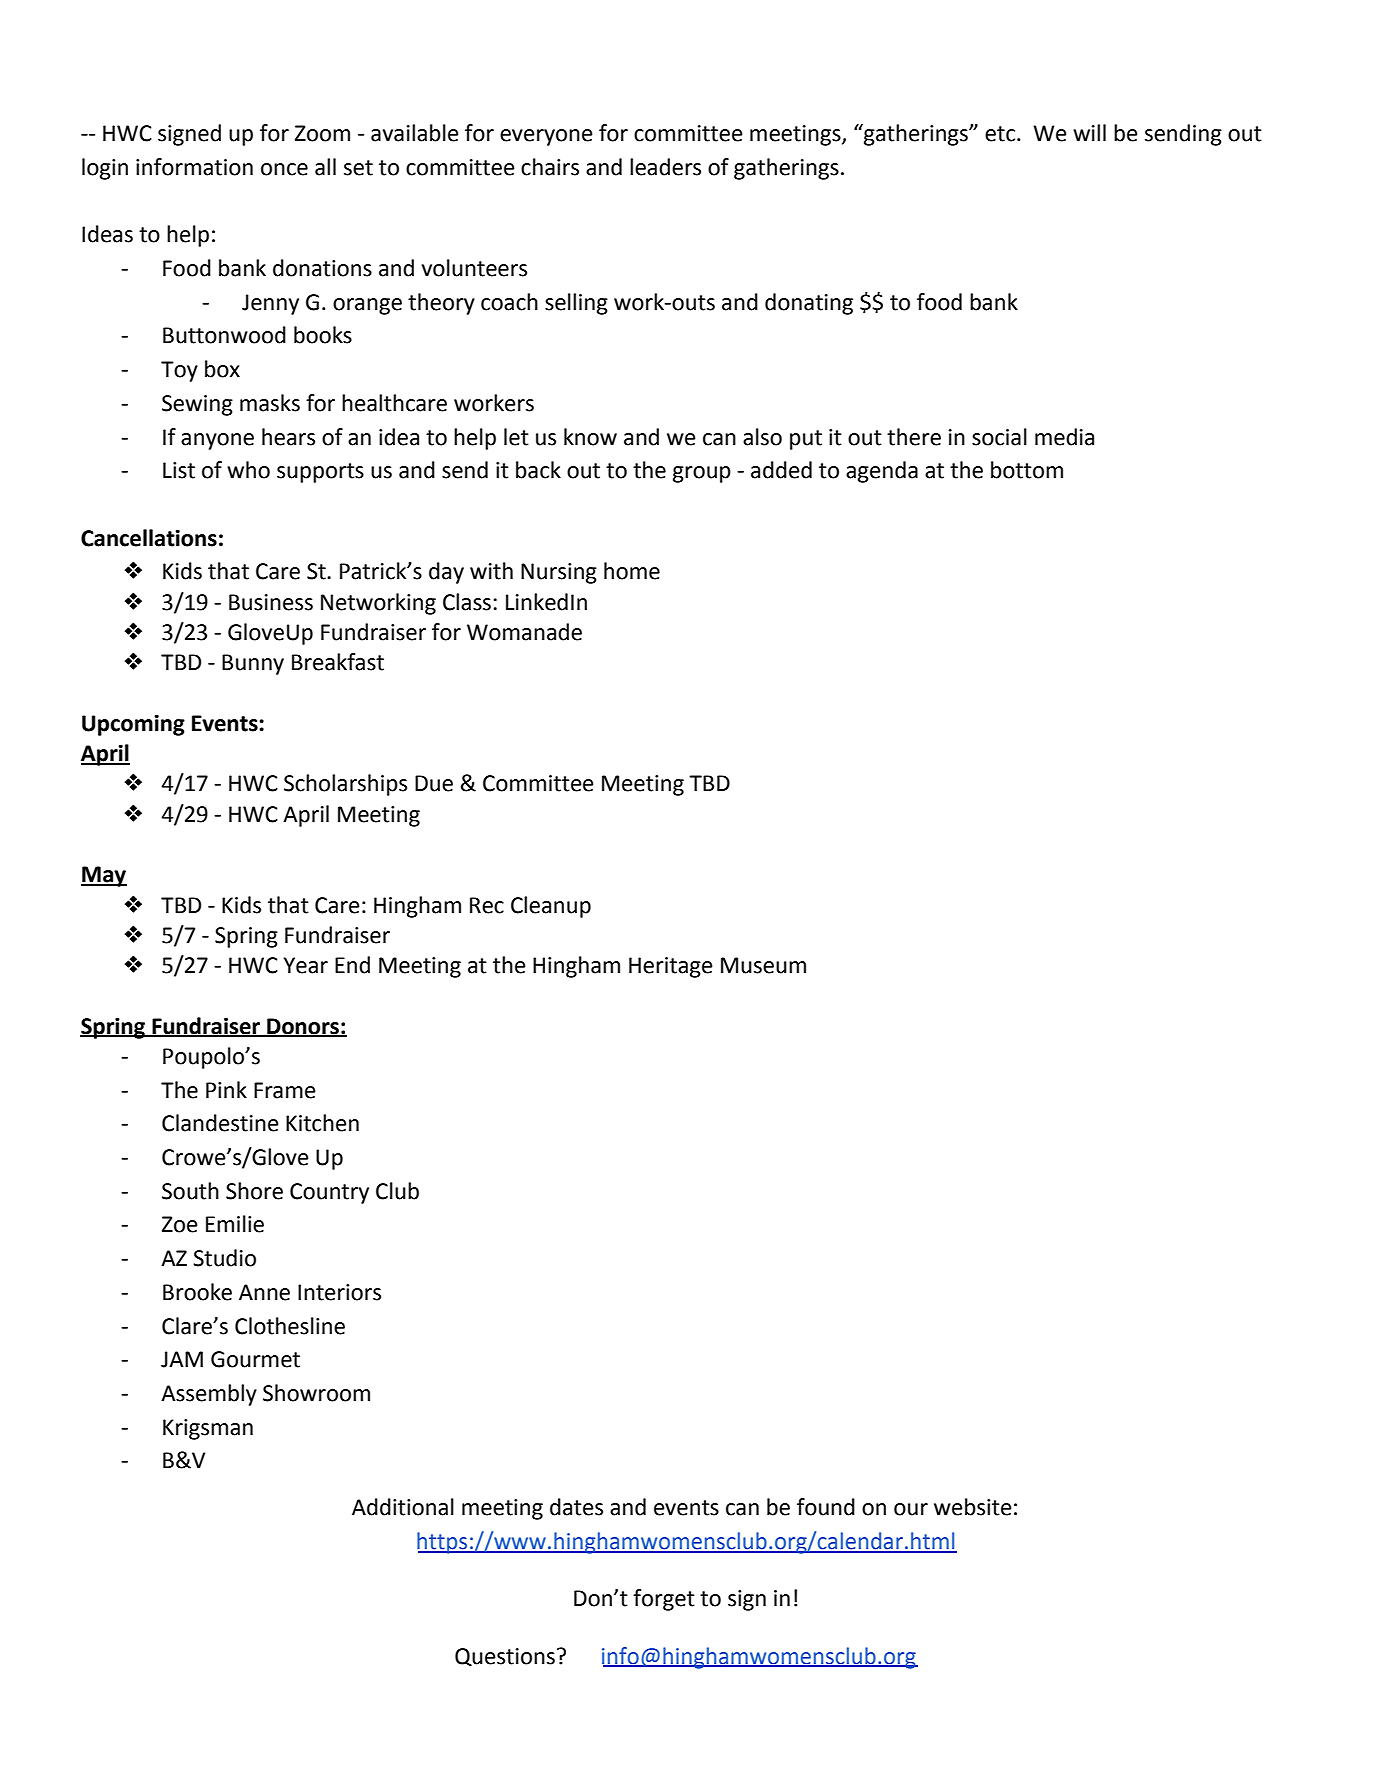 This document has height=1778, width=1374. I want to click on etc, so click(1000, 134).
